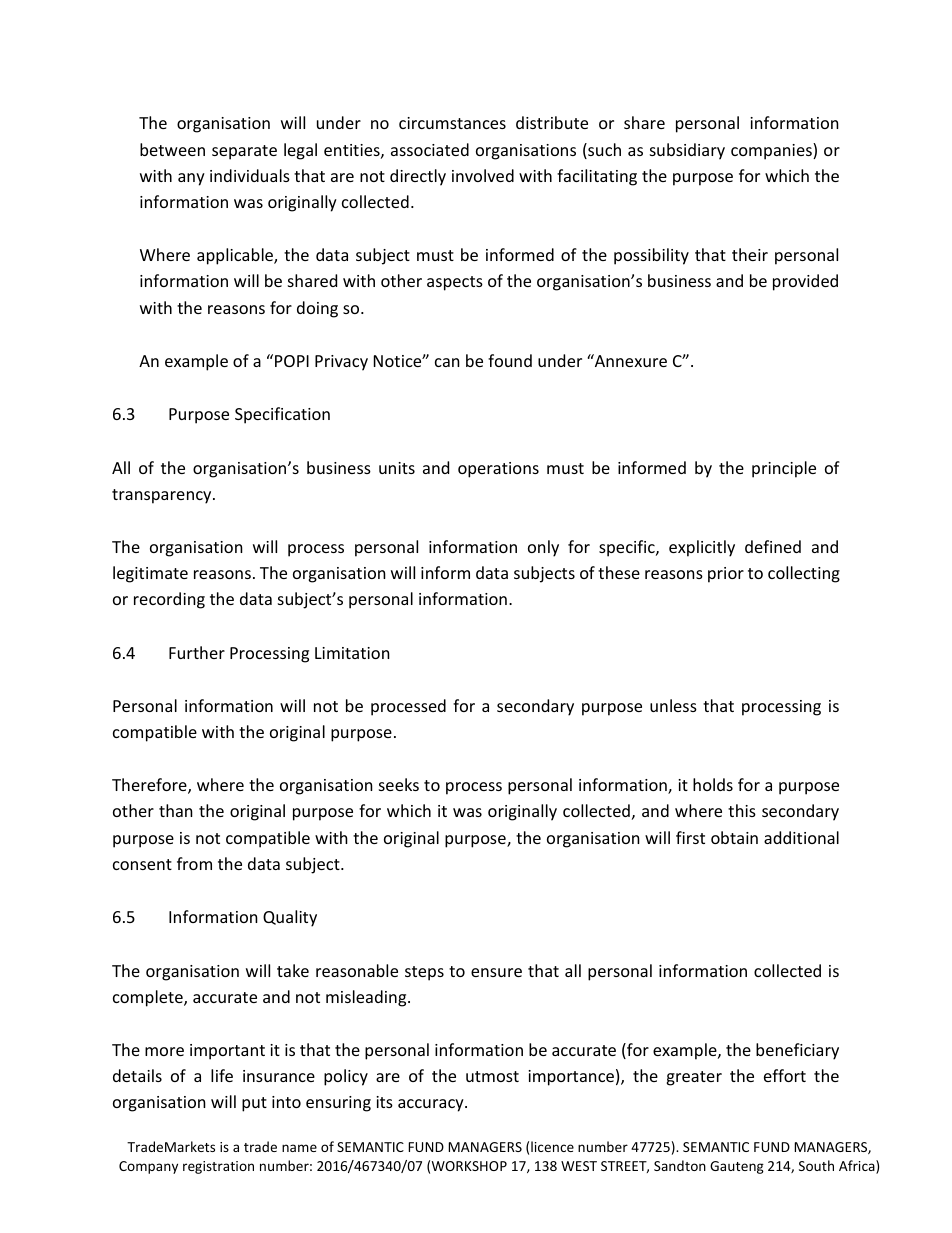  What do you see at coordinates (483, 175) in the screenshot?
I see `involved` at bounding box center [483, 175].
